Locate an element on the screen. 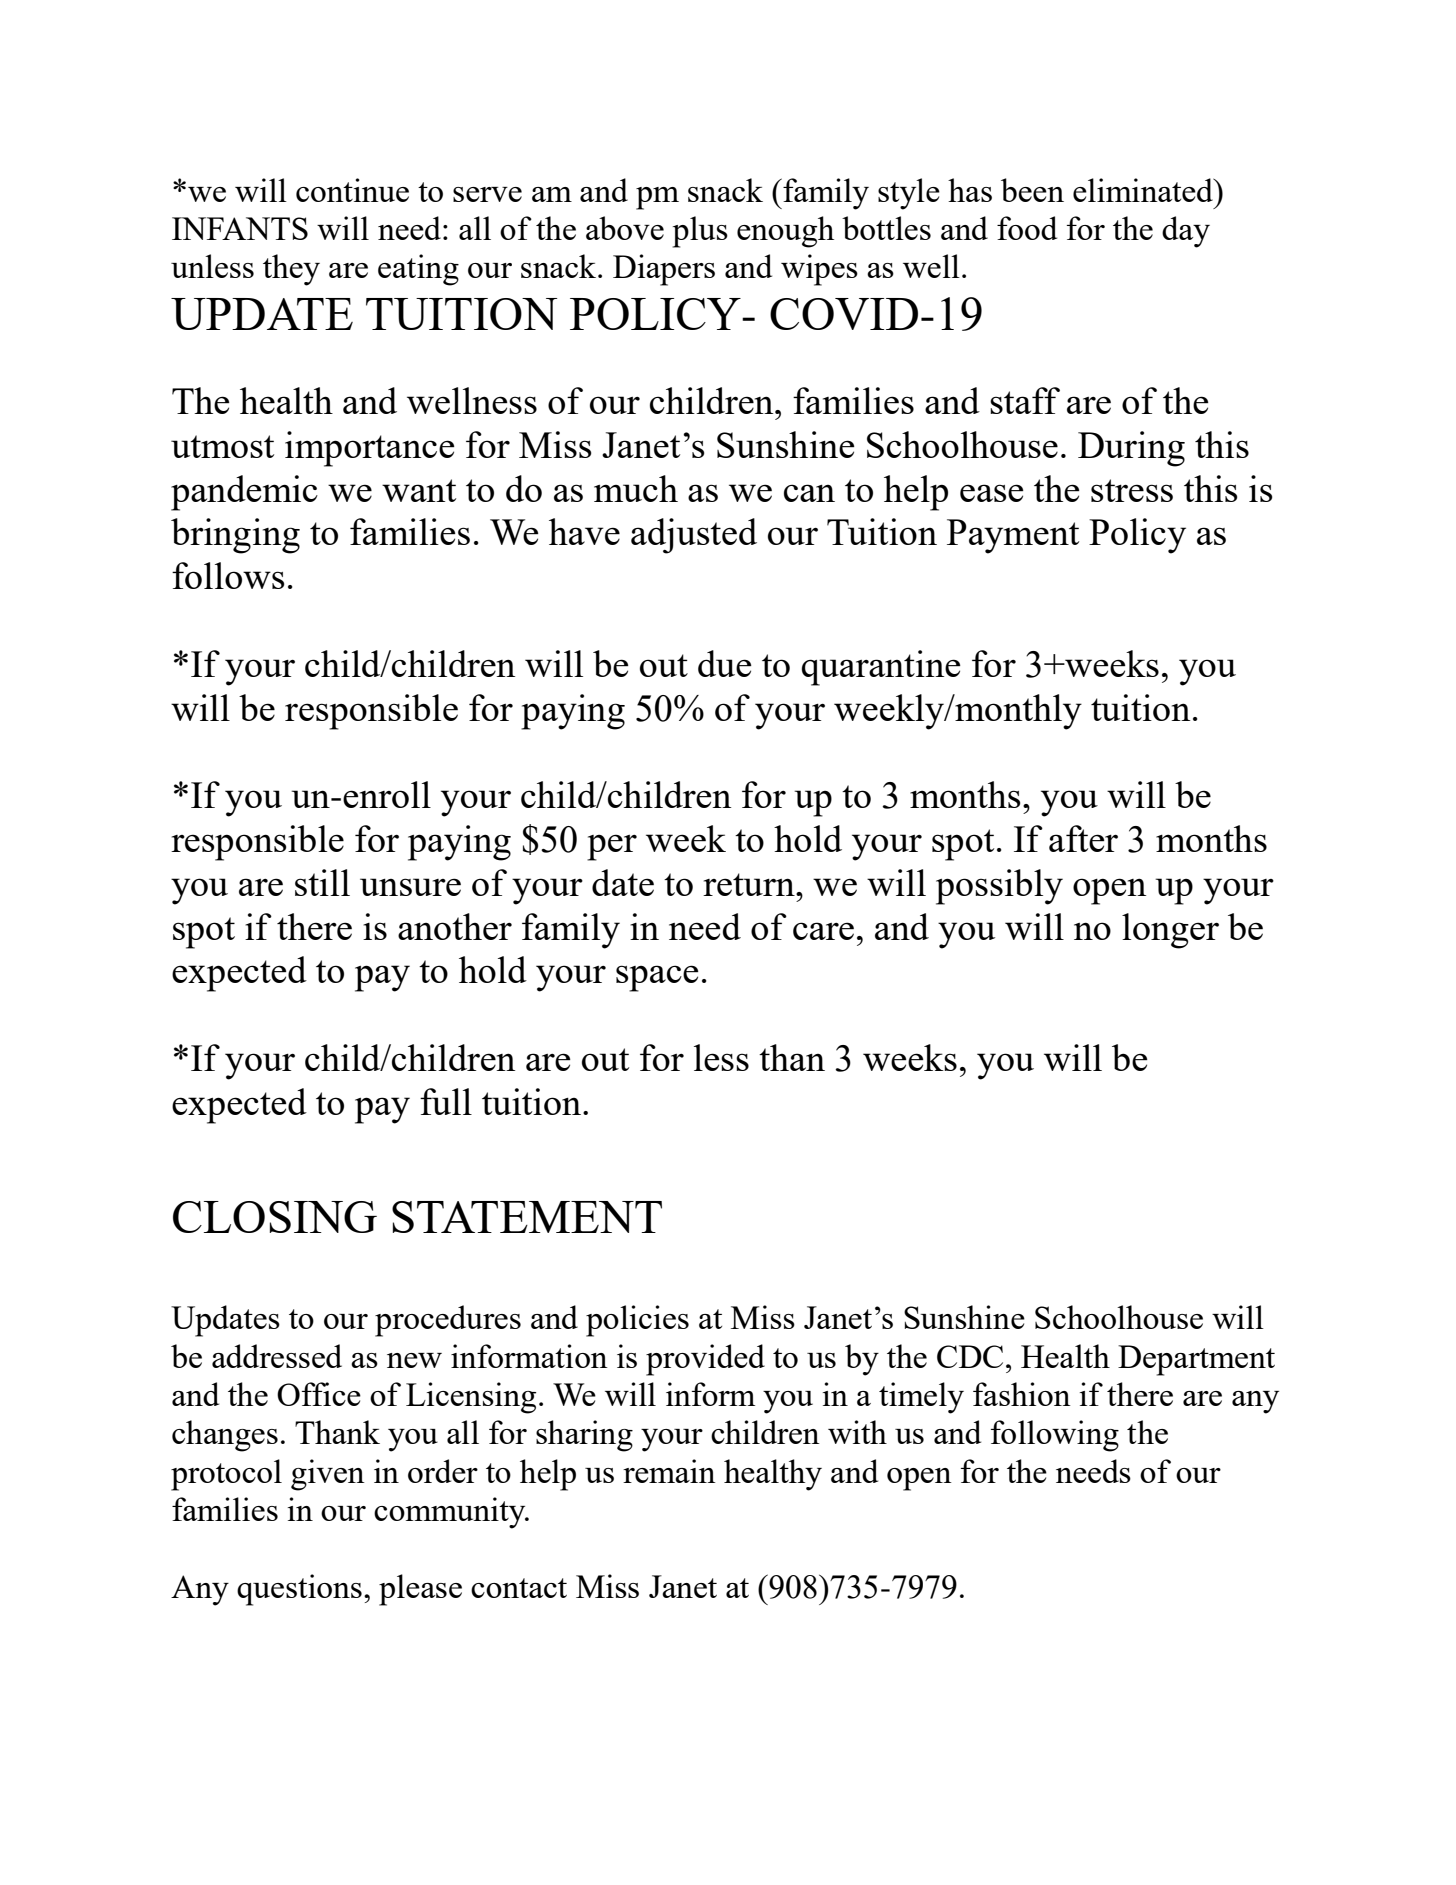  Payment is located at coordinates (1013, 536).
